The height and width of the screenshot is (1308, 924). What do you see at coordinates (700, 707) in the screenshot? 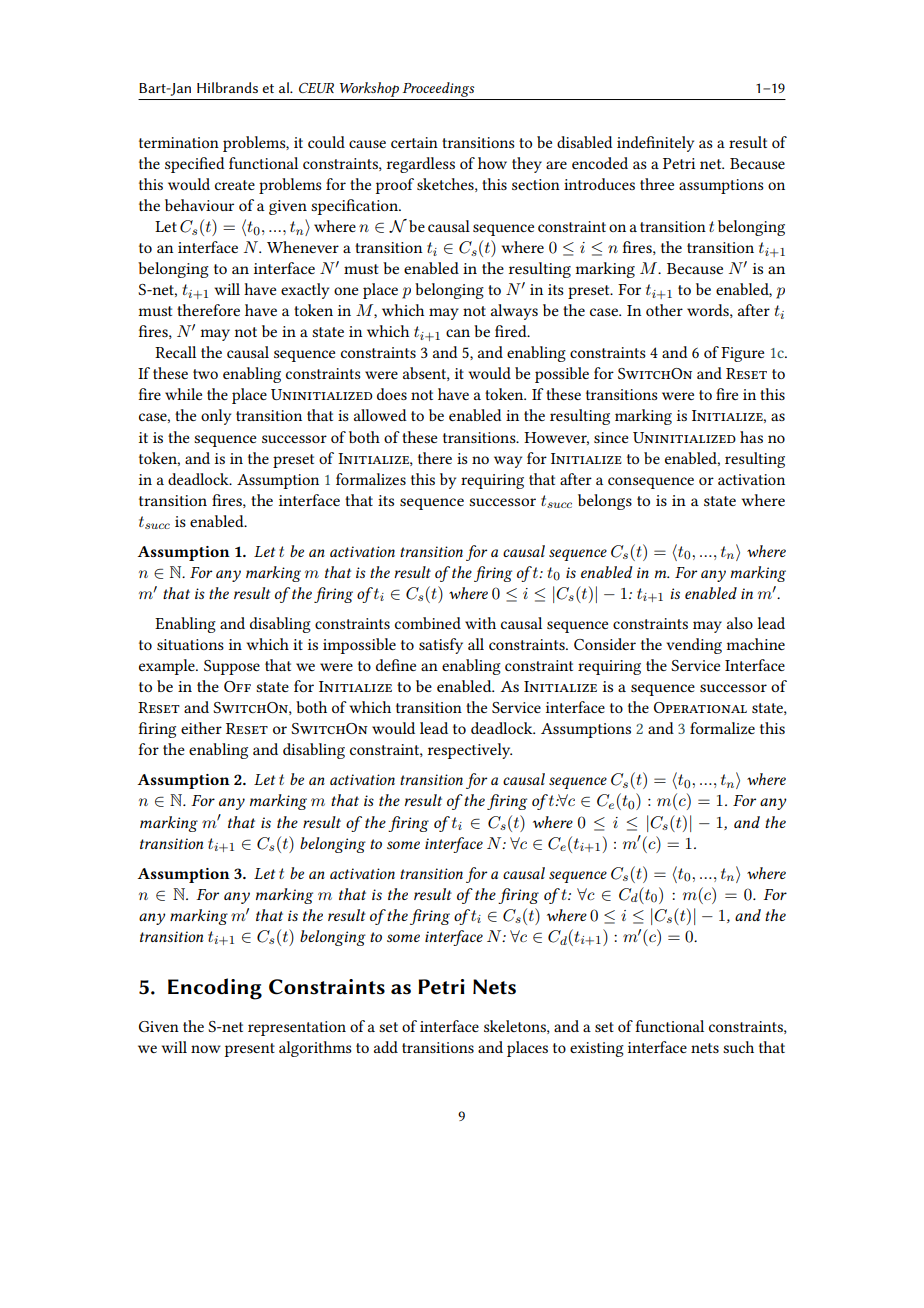
I see `Operational` at bounding box center [700, 707].
